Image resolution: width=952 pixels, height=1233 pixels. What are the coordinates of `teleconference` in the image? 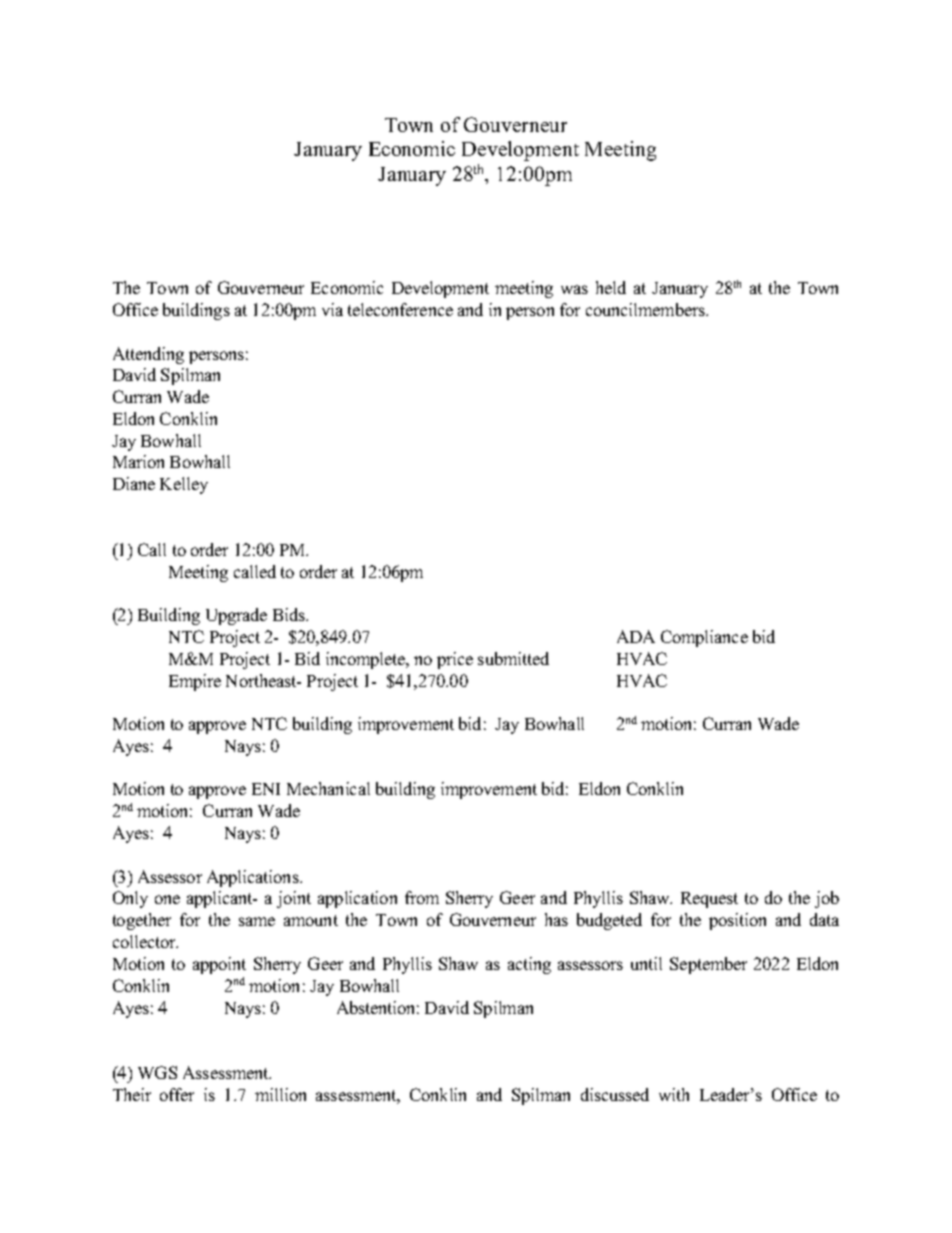 It's located at (400, 309).
